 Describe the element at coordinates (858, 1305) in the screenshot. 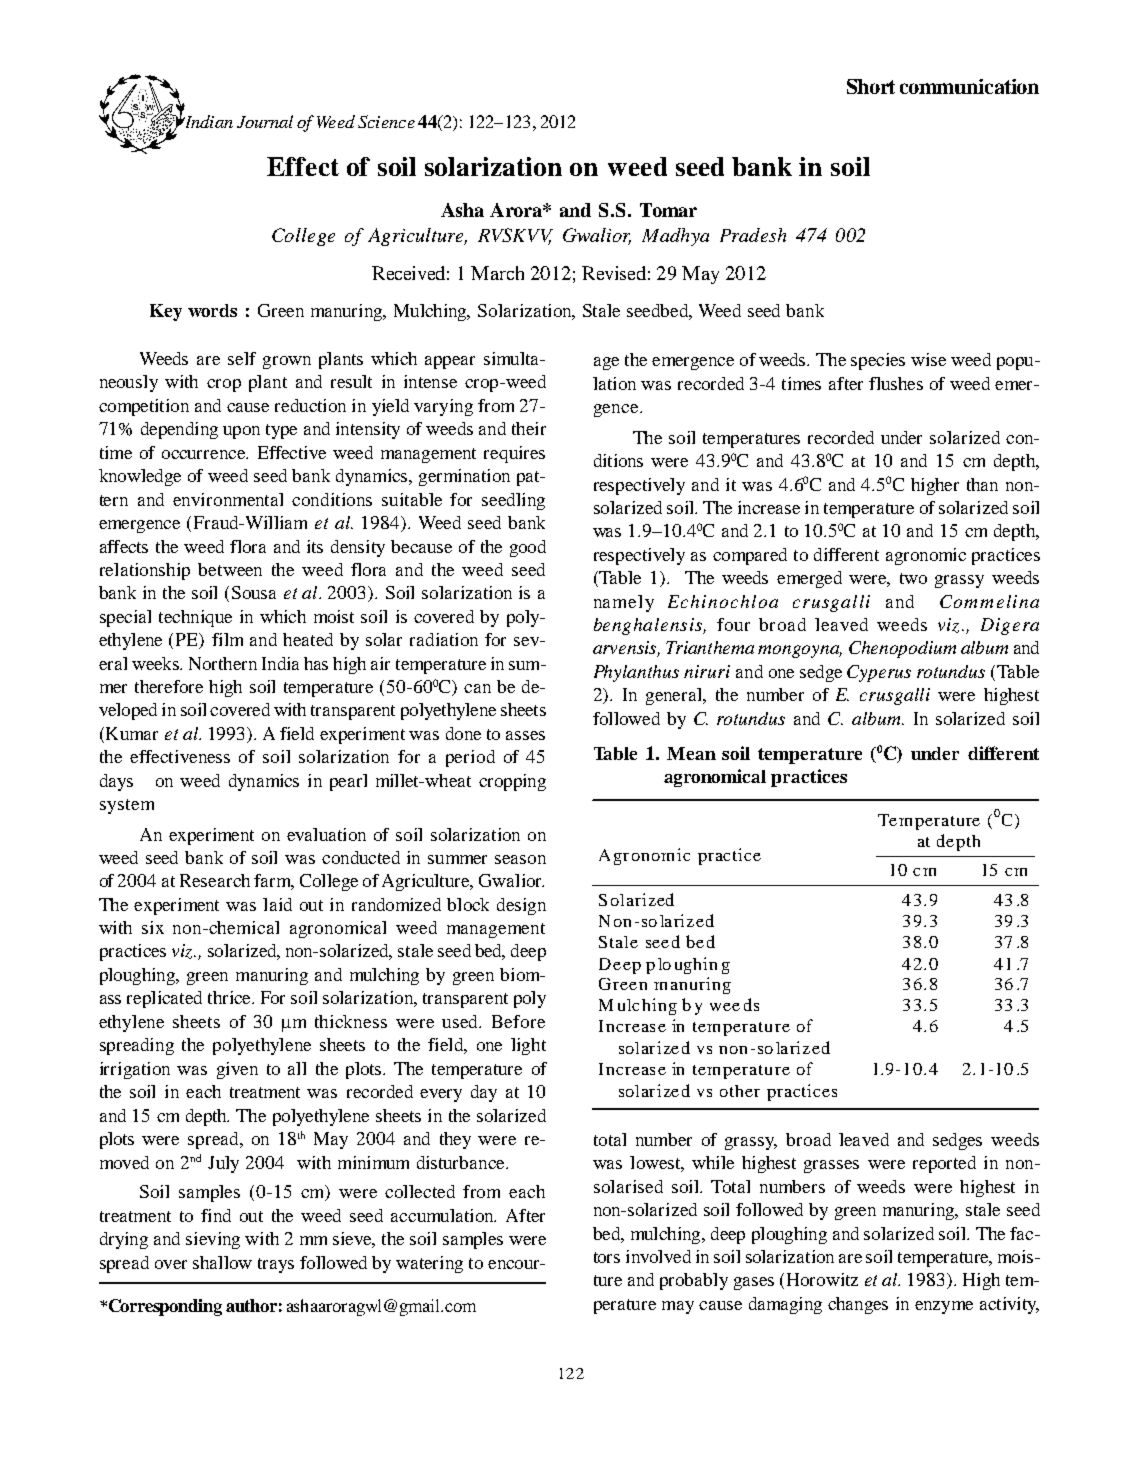

I see `changes` at that location.
